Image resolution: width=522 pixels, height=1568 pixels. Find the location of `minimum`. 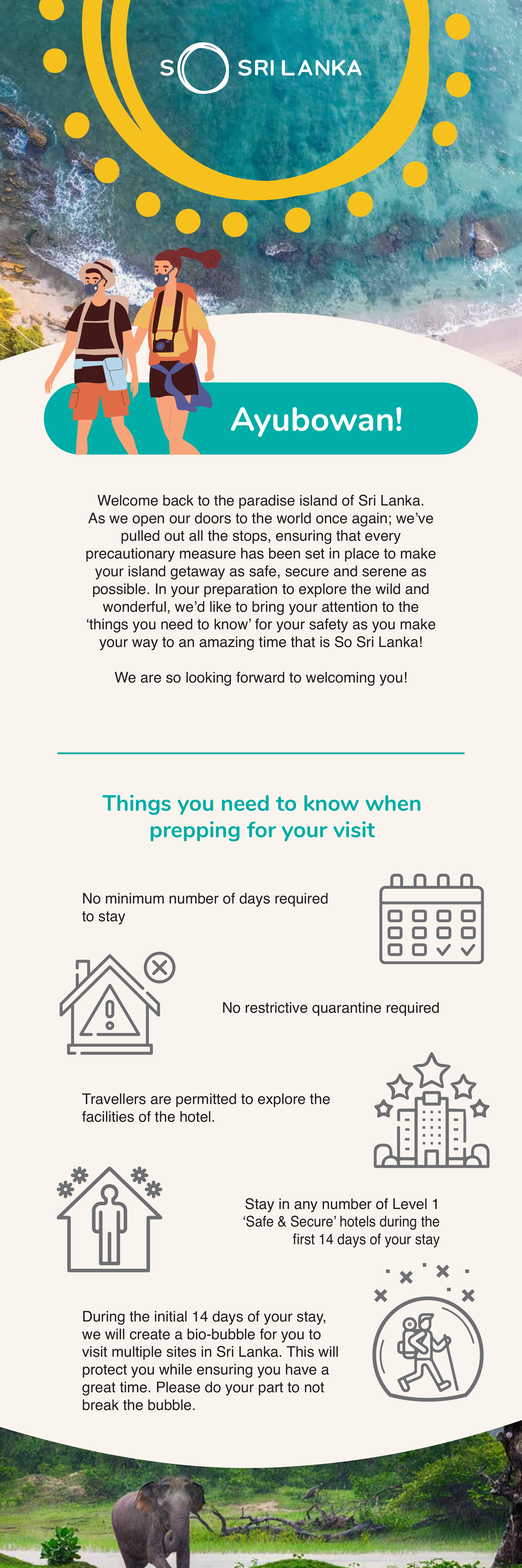

minimum is located at coordinates (135, 898).
